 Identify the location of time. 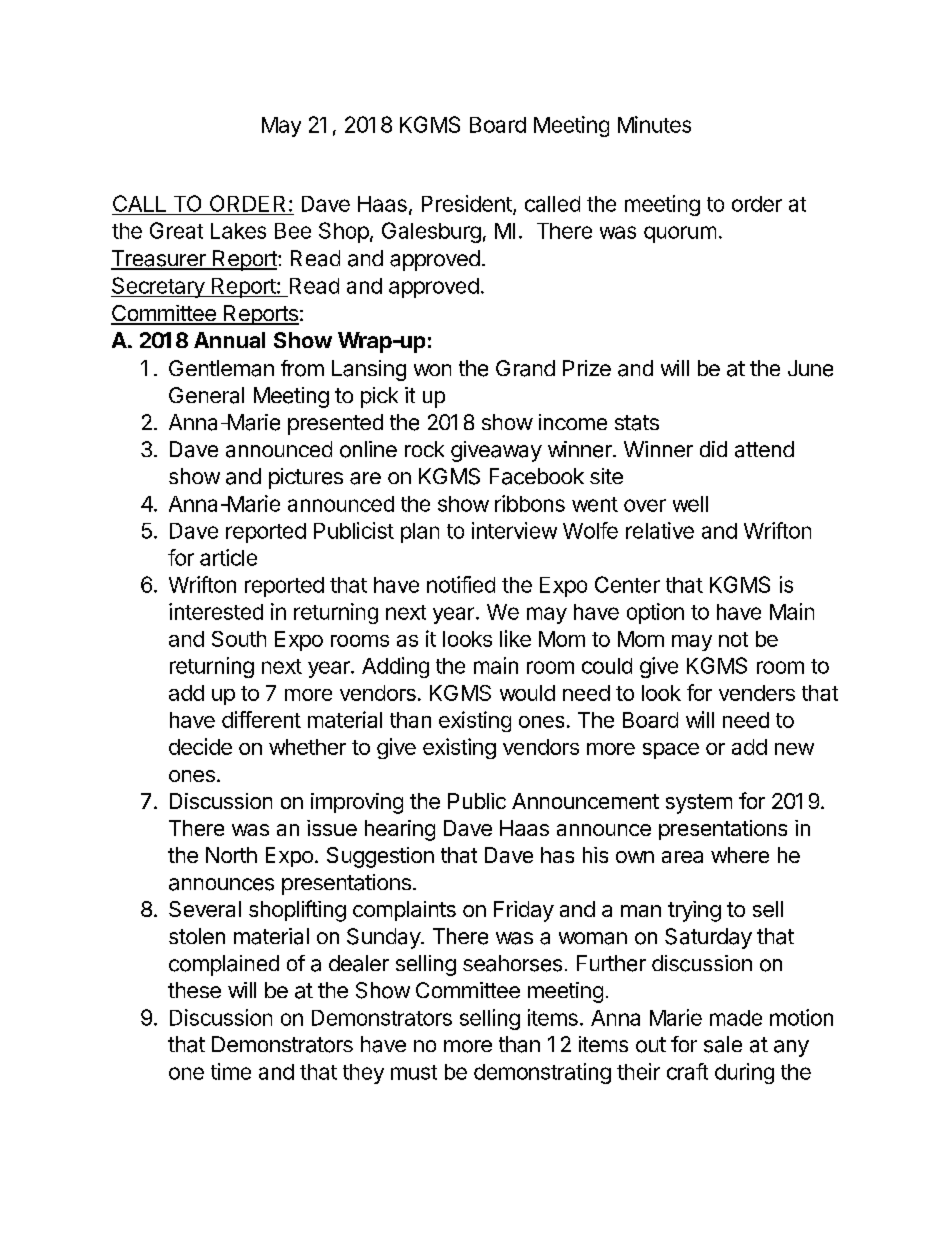
(231, 1071).
